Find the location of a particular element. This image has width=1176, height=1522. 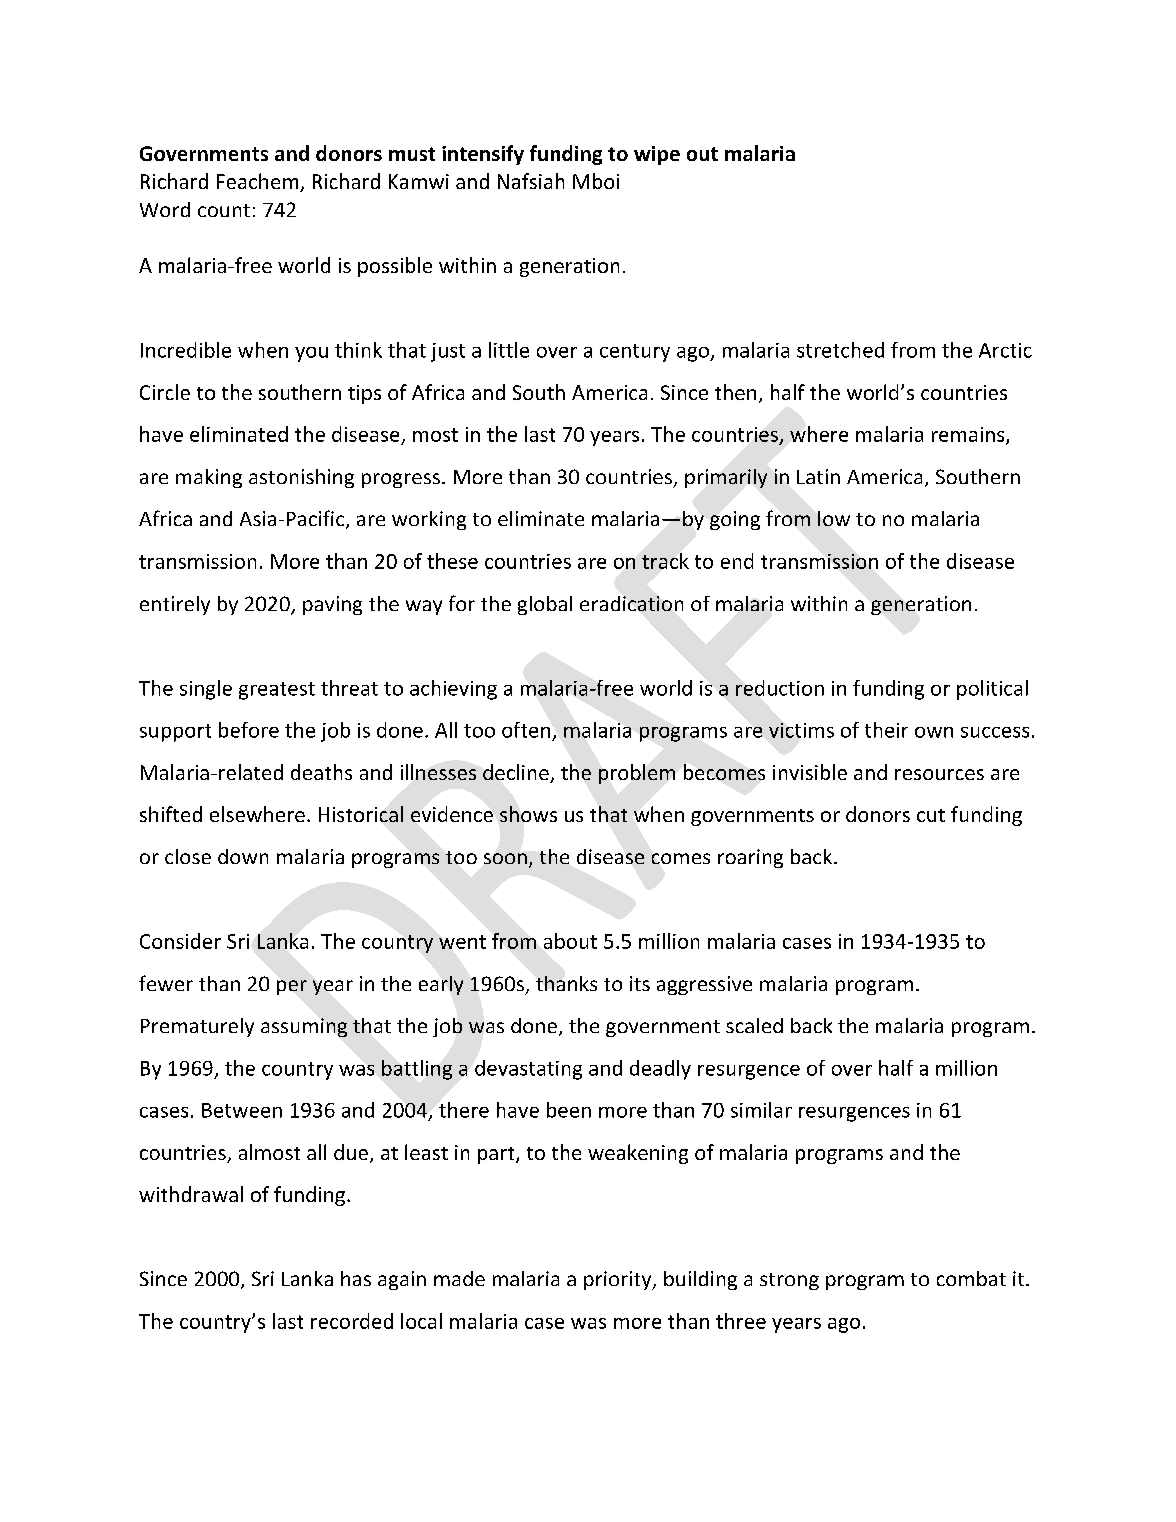

has is located at coordinates (356, 1278).
